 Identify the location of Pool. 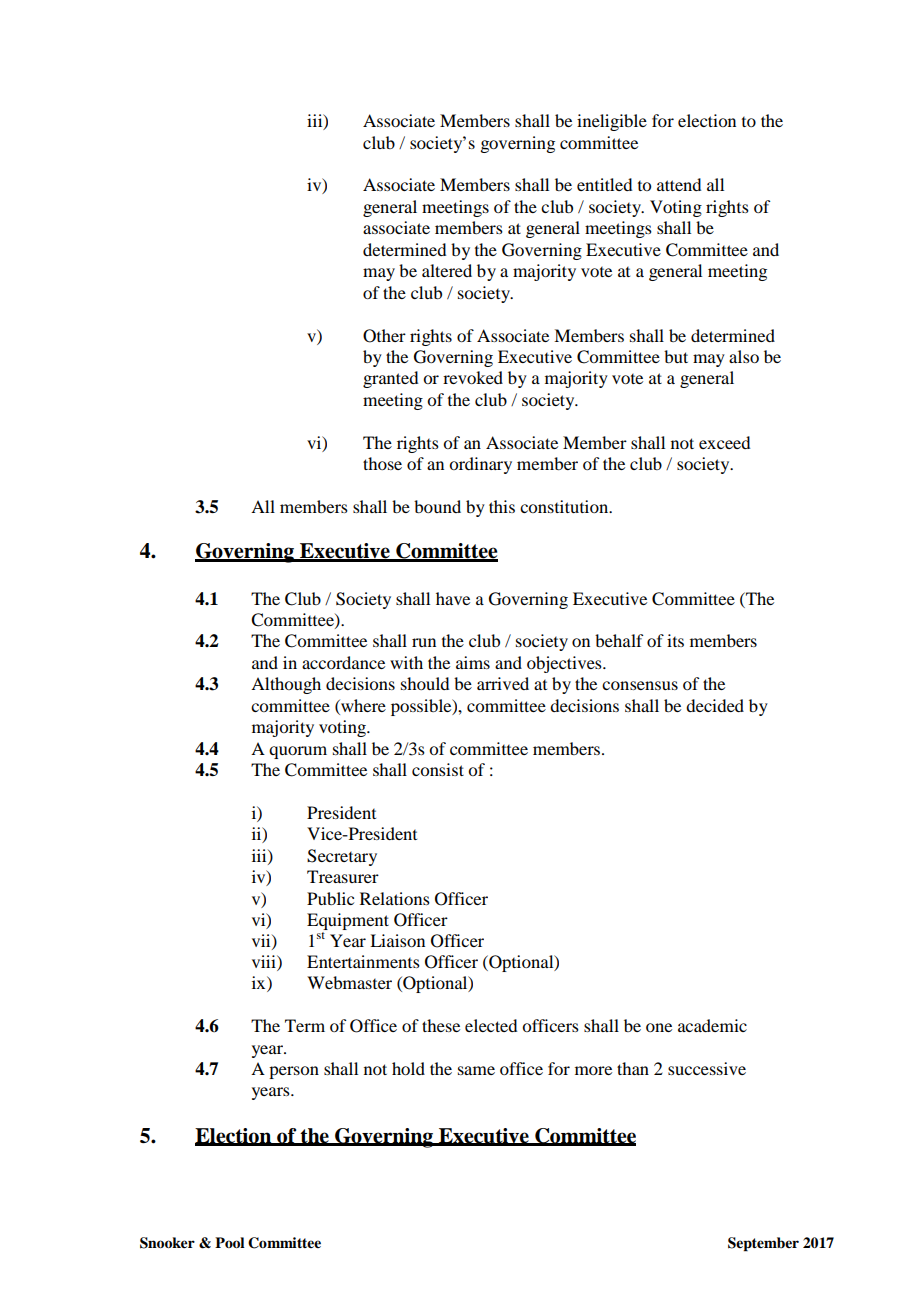
(230, 1242).
